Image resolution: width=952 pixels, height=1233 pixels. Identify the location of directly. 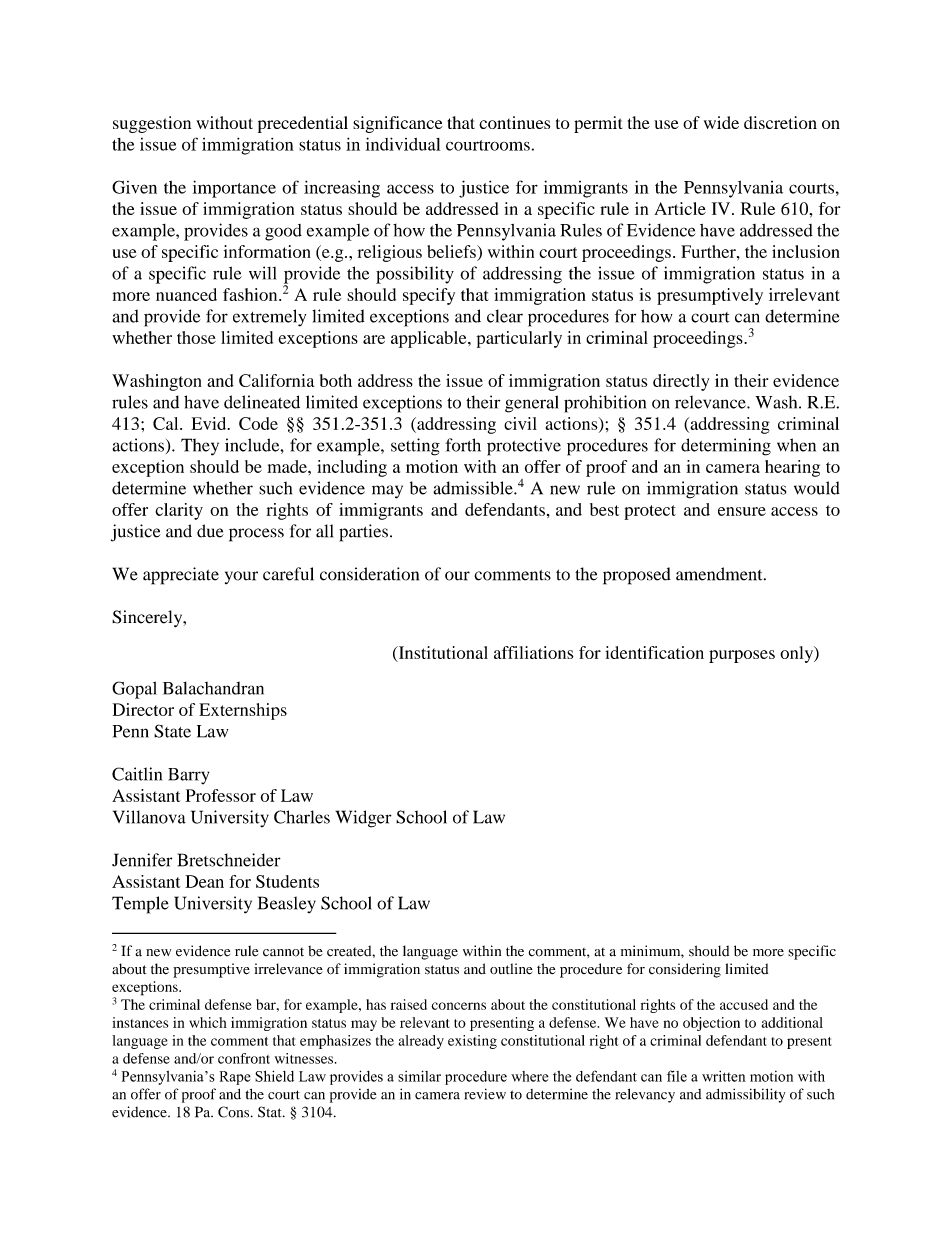
(681, 382).
